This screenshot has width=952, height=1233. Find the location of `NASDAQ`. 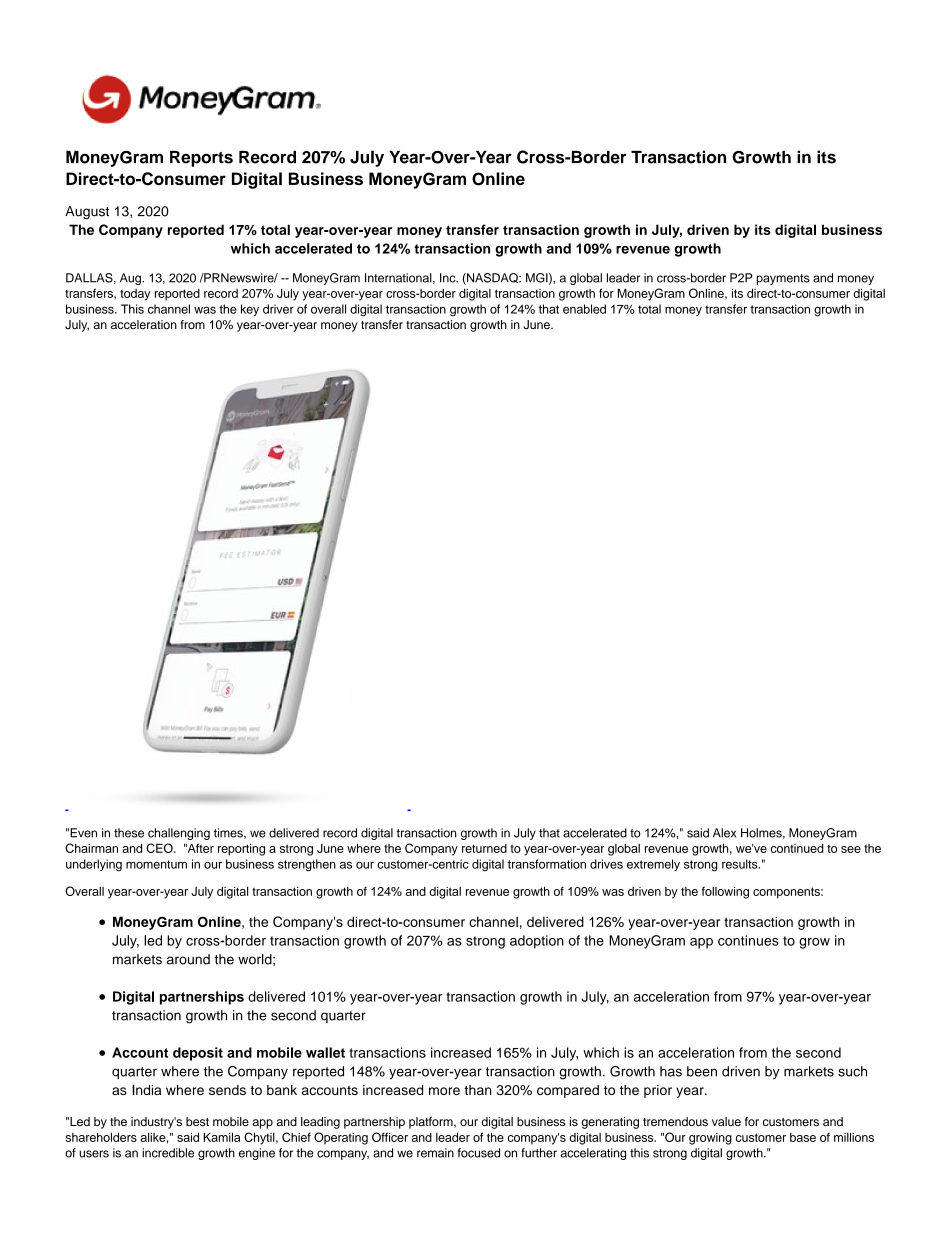

NASDAQ is located at coordinates (492, 279).
